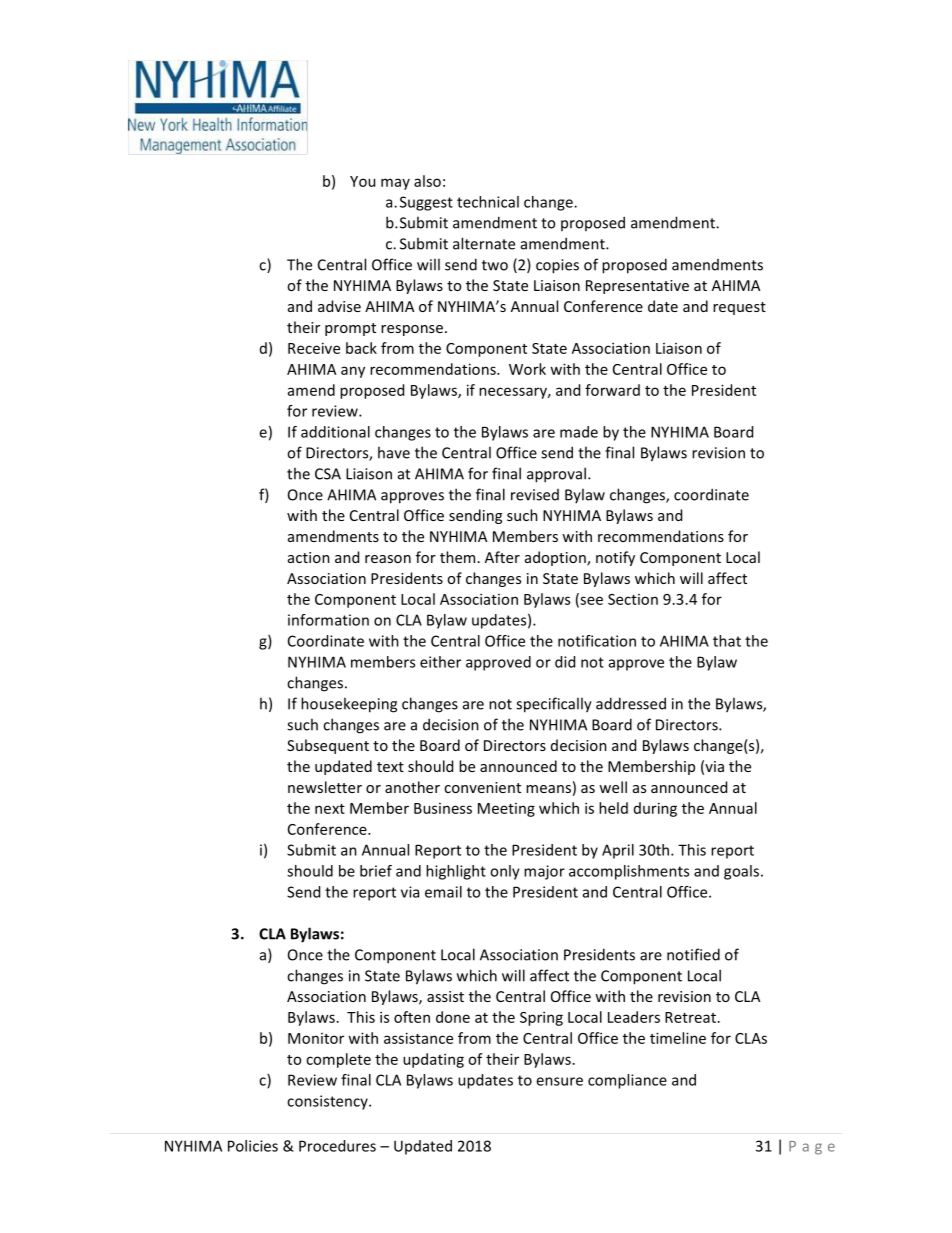 The height and width of the screenshot is (1233, 952). What do you see at coordinates (535, 495) in the screenshot?
I see `revised` at bounding box center [535, 495].
